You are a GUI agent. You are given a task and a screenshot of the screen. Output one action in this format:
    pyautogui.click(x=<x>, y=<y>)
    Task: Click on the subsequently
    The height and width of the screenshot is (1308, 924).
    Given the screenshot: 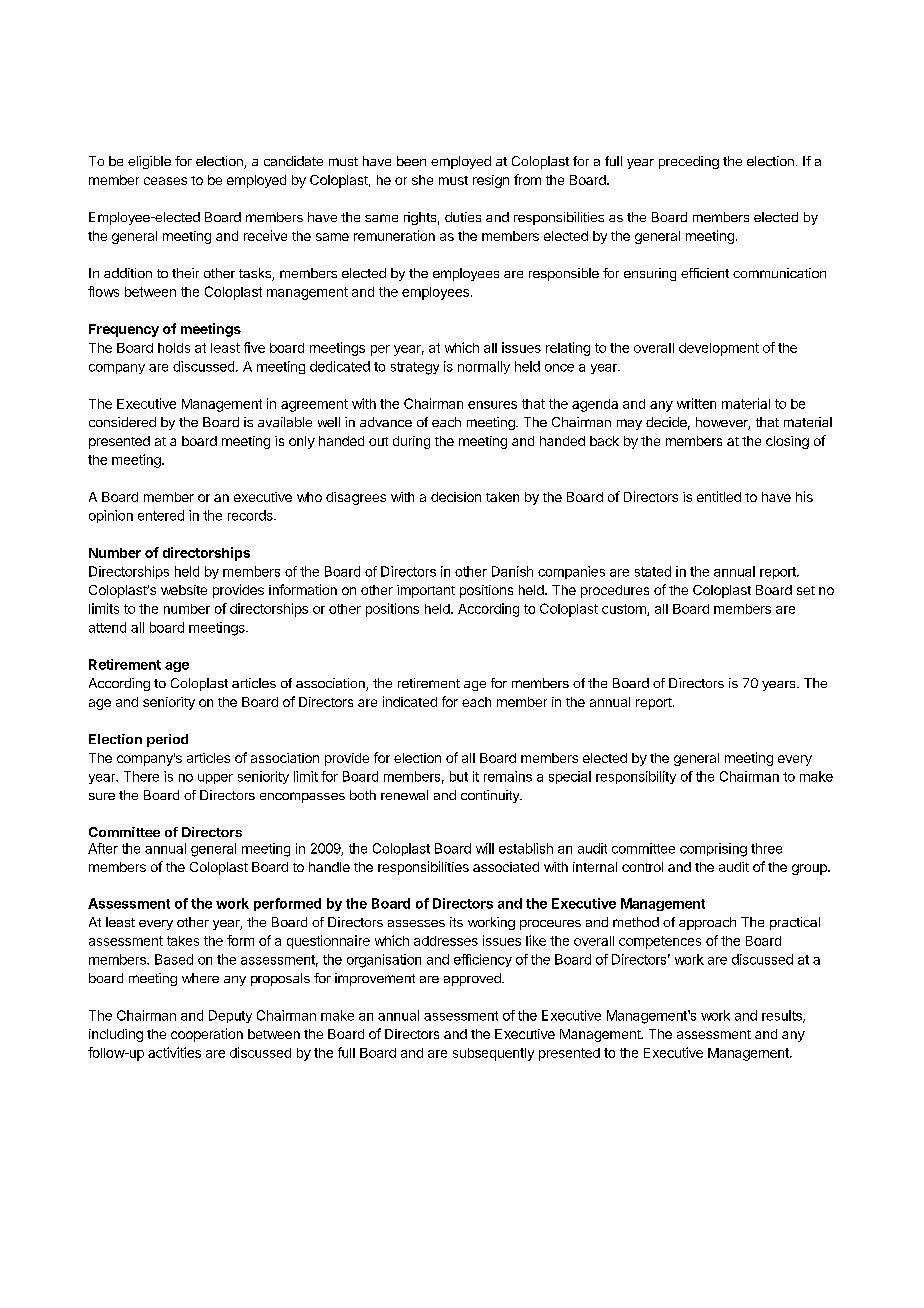 What is the action you would take?
    pyautogui.click(x=493, y=1054)
